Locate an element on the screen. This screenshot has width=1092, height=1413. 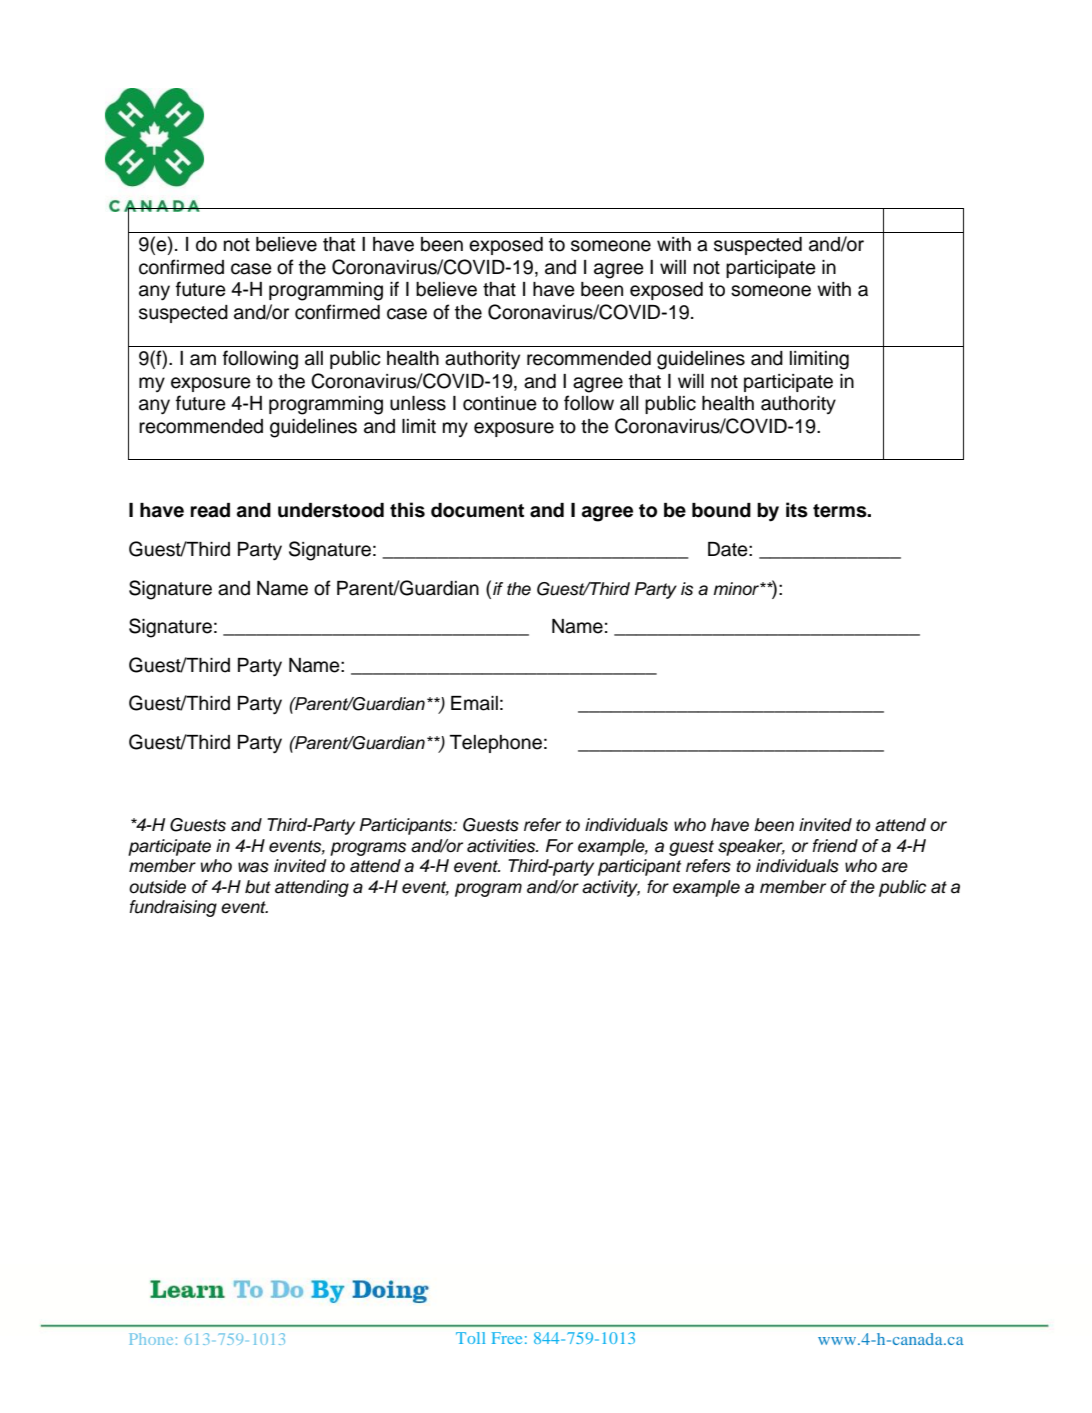
activity is located at coordinates (611, 888).
